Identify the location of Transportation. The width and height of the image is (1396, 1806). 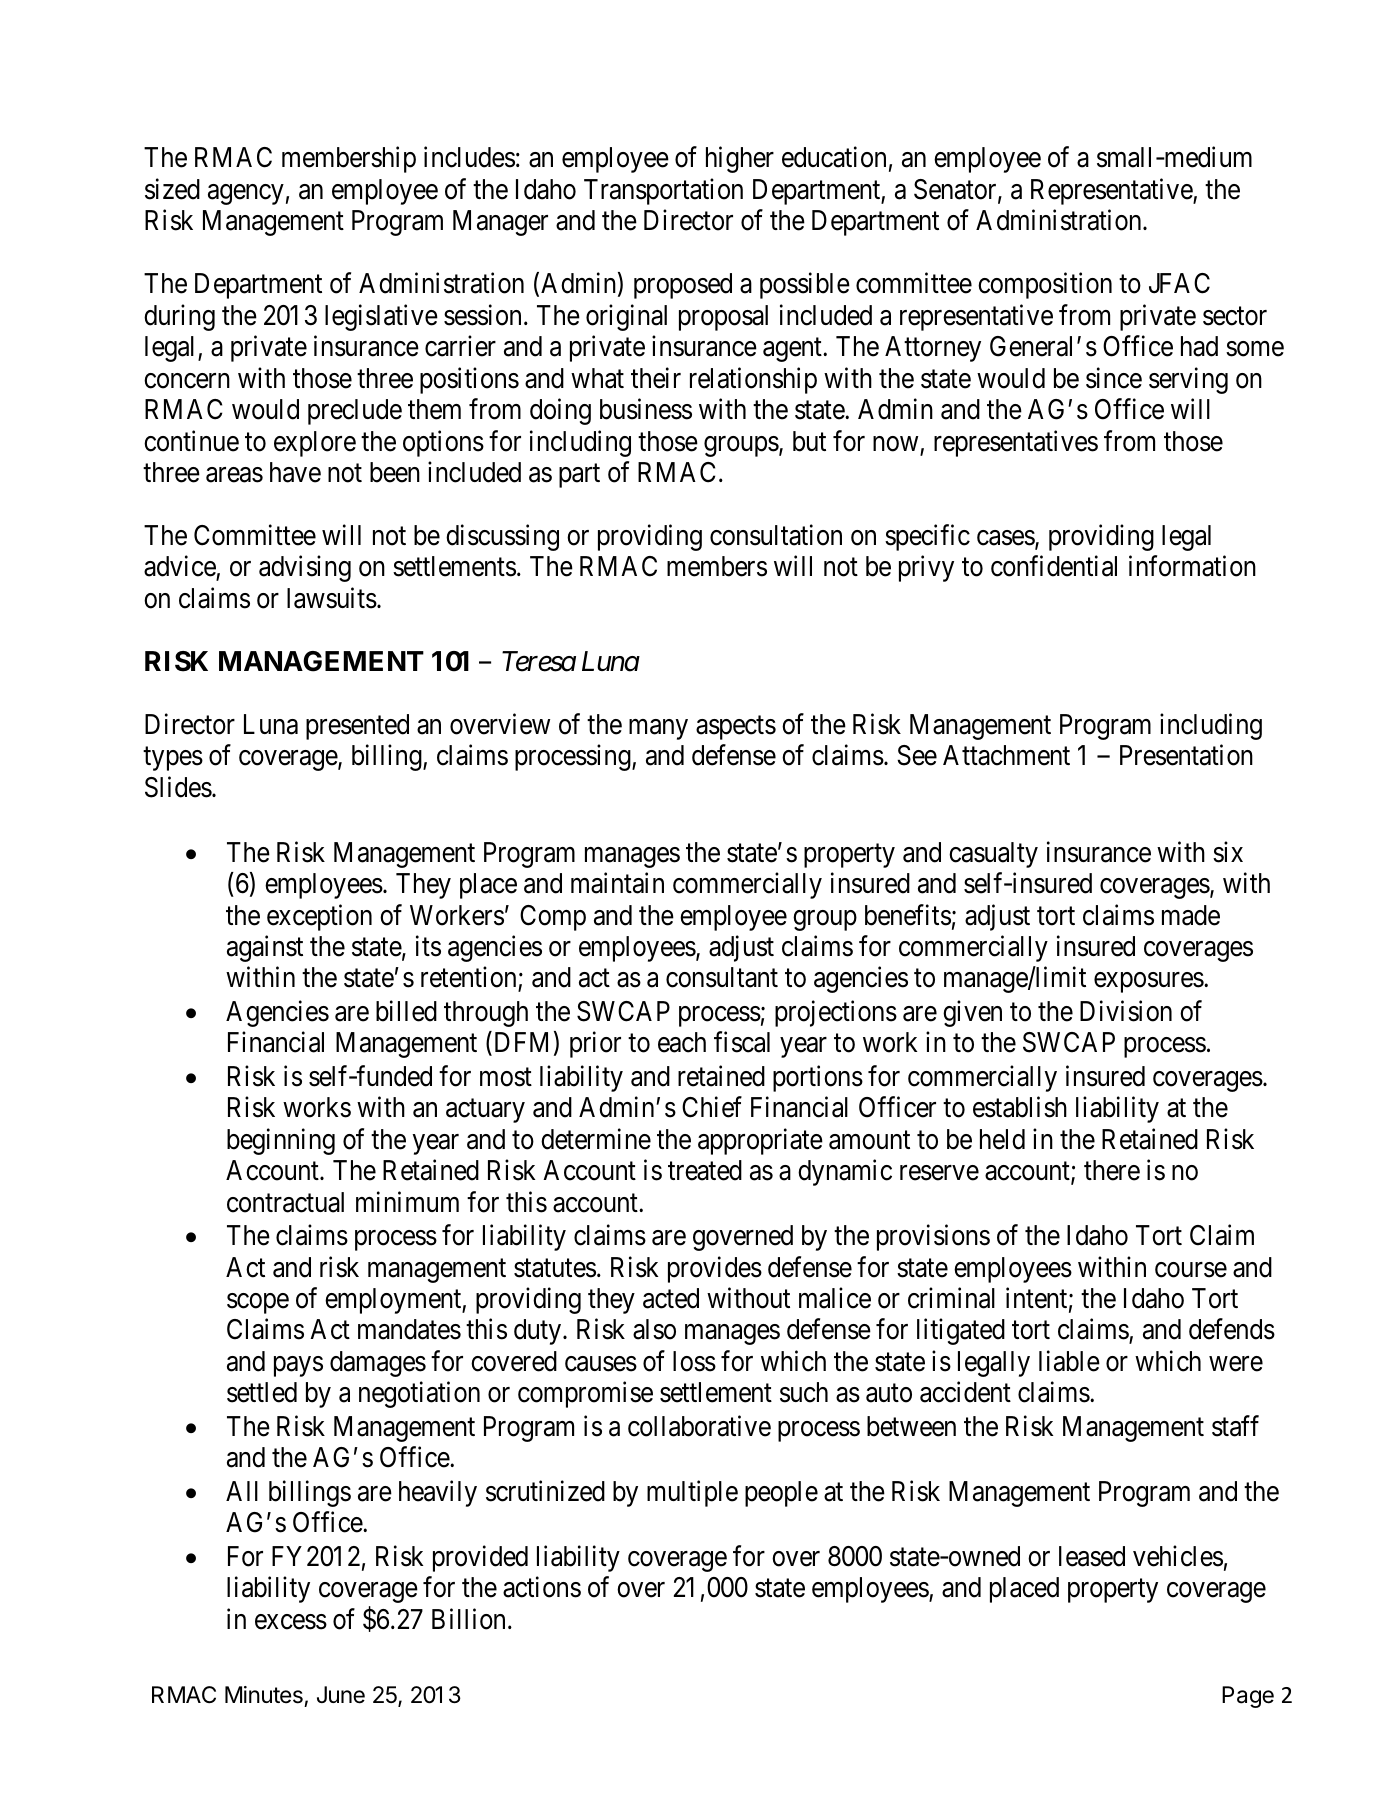
(663, 191).
